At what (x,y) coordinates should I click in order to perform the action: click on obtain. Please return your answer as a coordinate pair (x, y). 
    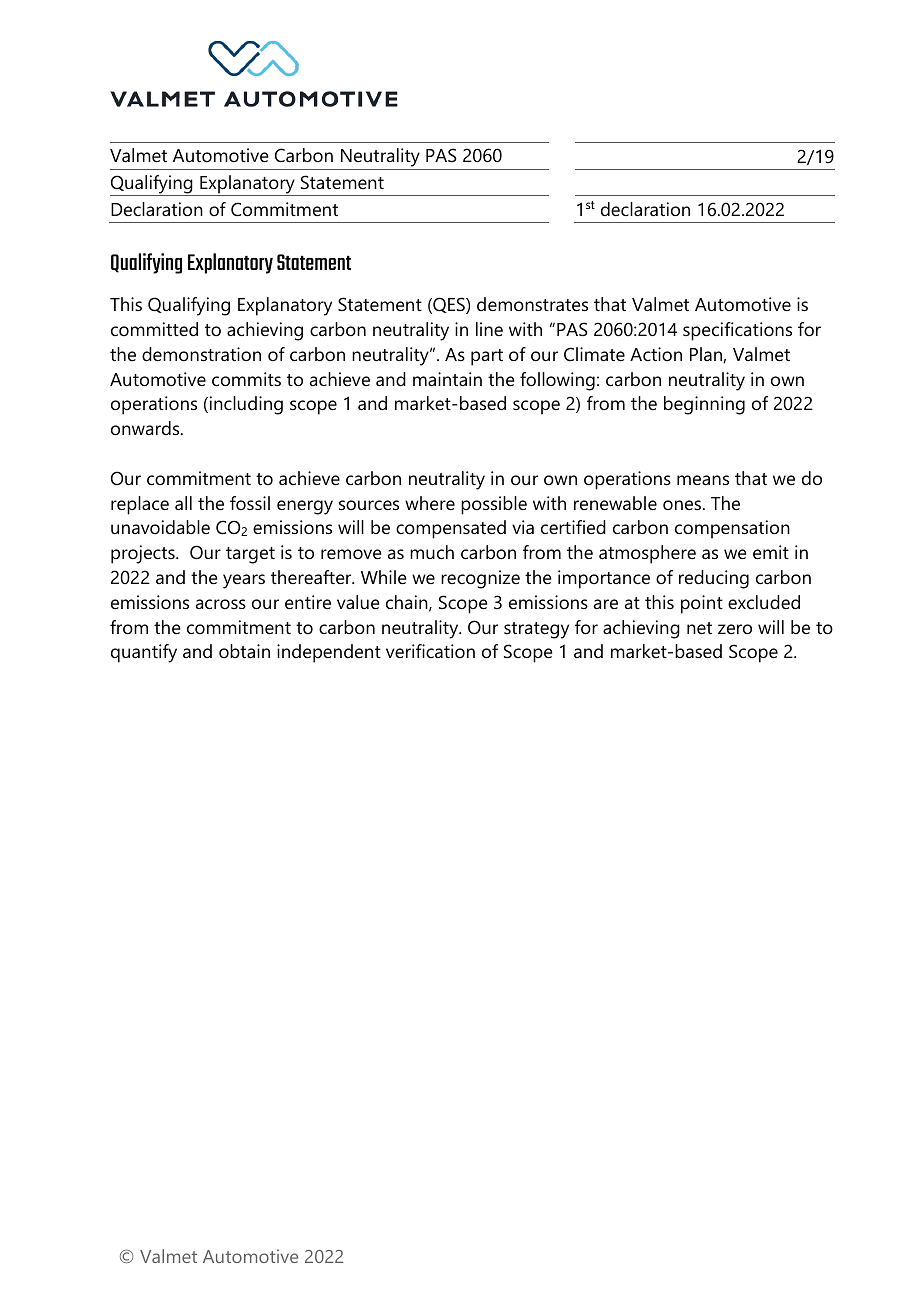
    Looking at the image, I should click on (244, 651).
